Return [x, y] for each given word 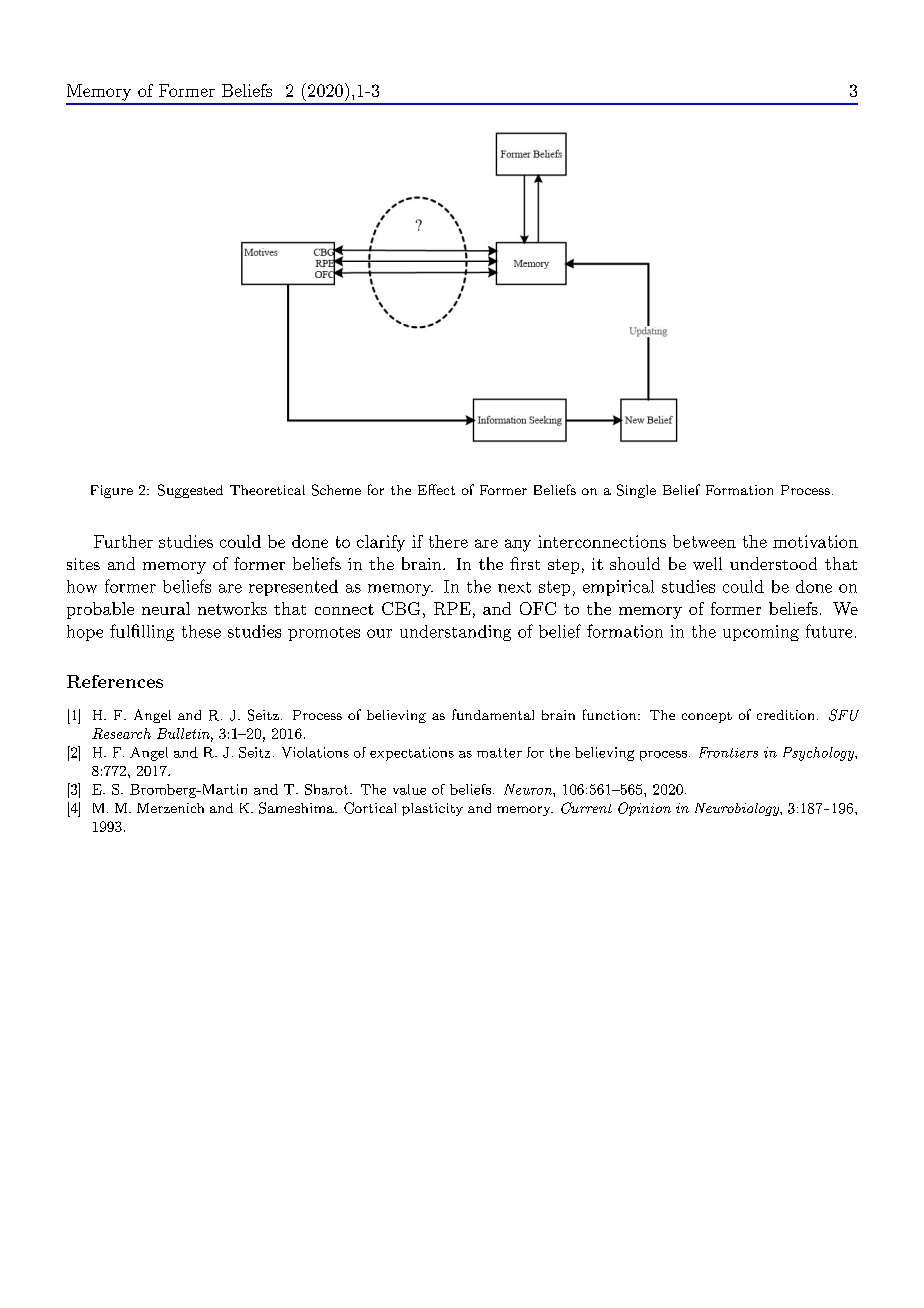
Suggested [190, 491]
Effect [436, 489]
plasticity [432, 809]
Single [636, 491]
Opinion [644, 809]
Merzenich [170, 808]
